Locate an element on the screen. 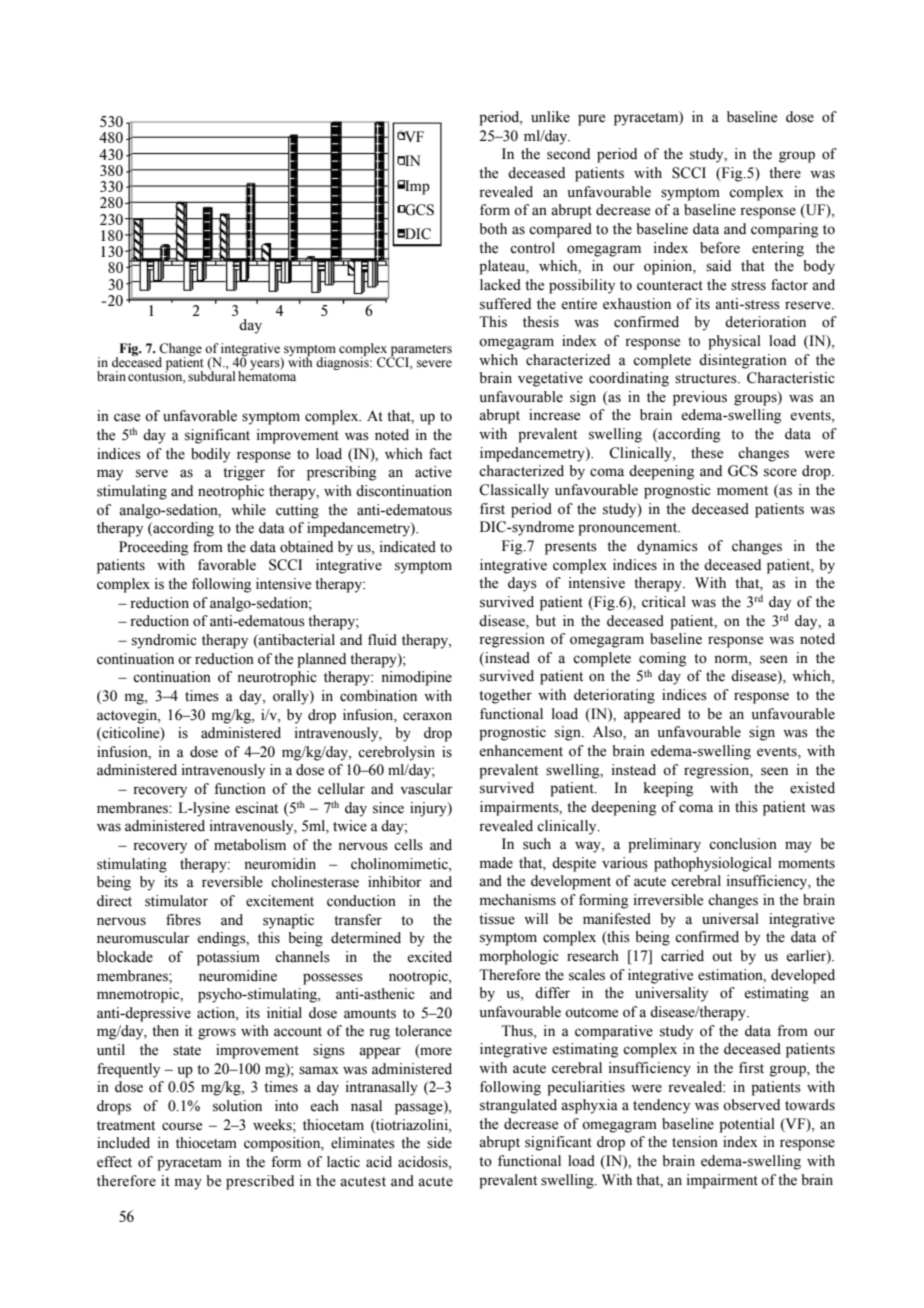 Image resolution: width=924 pixels, height=1308 pixels. indicated is located at coordinates (408, 547).
